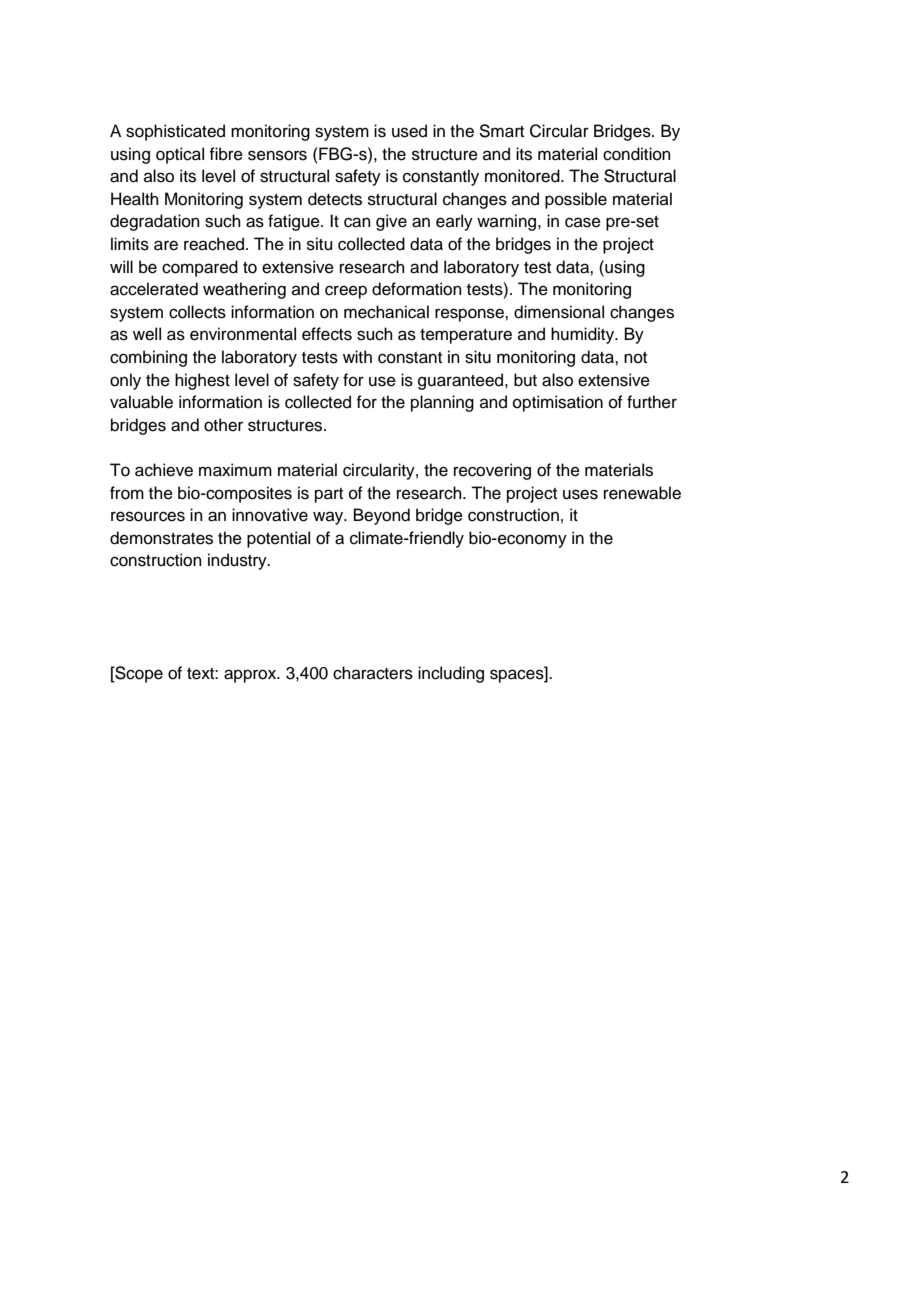 Image resolution: width=924 pixels, height=1308 pixels. I want to click on characters, so click(373, 673).
